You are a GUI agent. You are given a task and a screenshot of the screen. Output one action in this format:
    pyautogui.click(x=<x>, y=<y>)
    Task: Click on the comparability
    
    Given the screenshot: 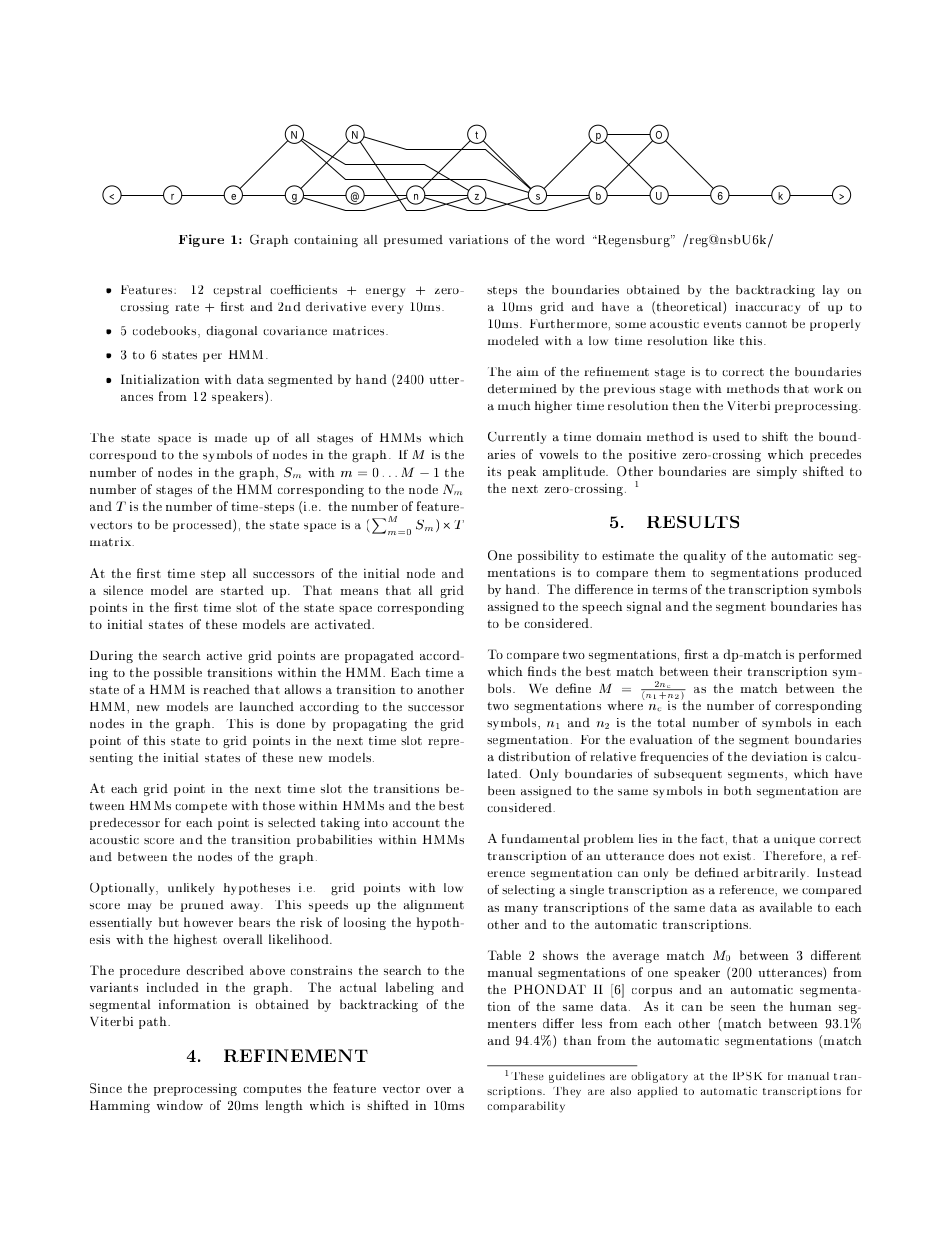 What is the action you would take?
    pyautogui.click(x=526, y=1107)
